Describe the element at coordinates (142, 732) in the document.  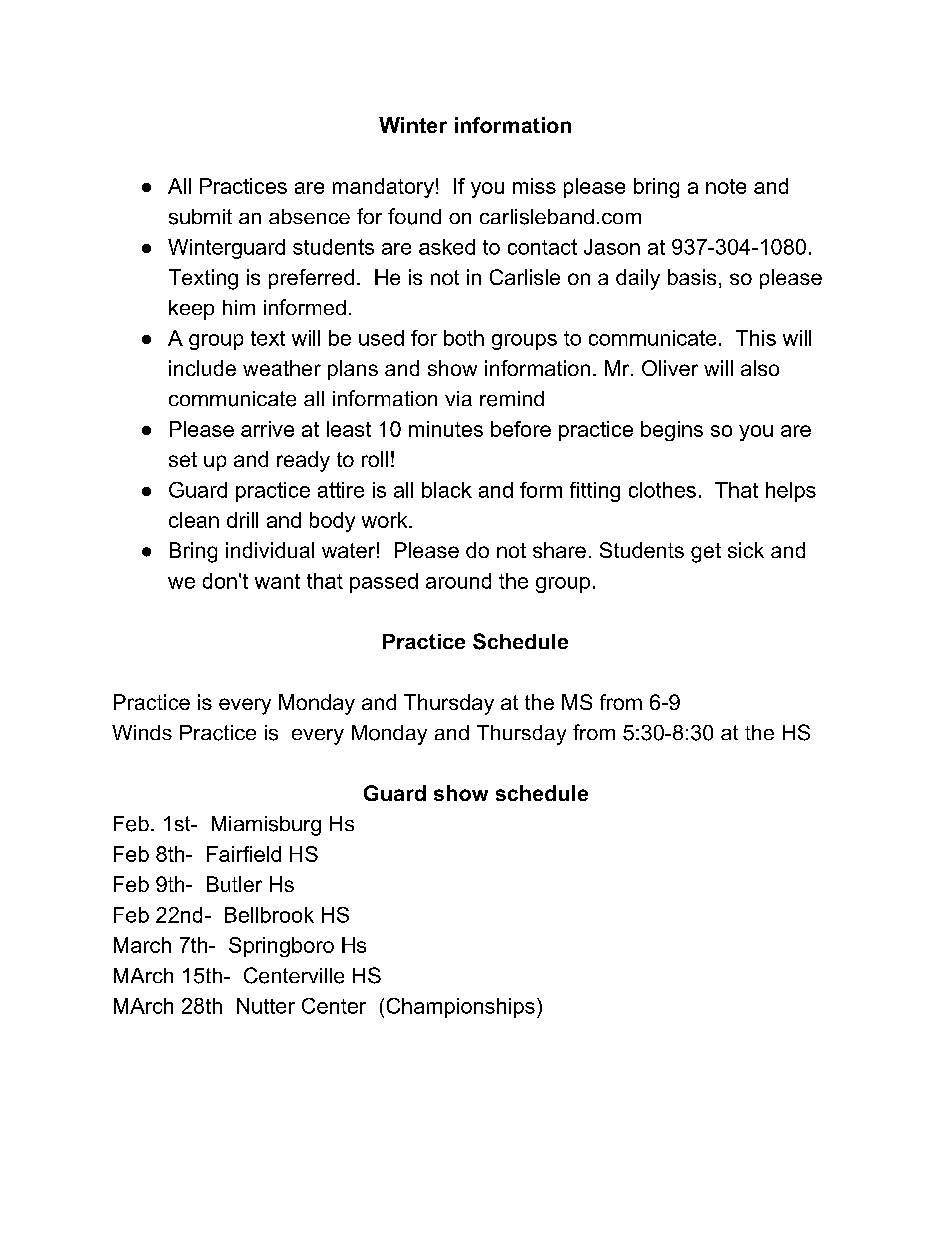
I see `Winds` at that location.
